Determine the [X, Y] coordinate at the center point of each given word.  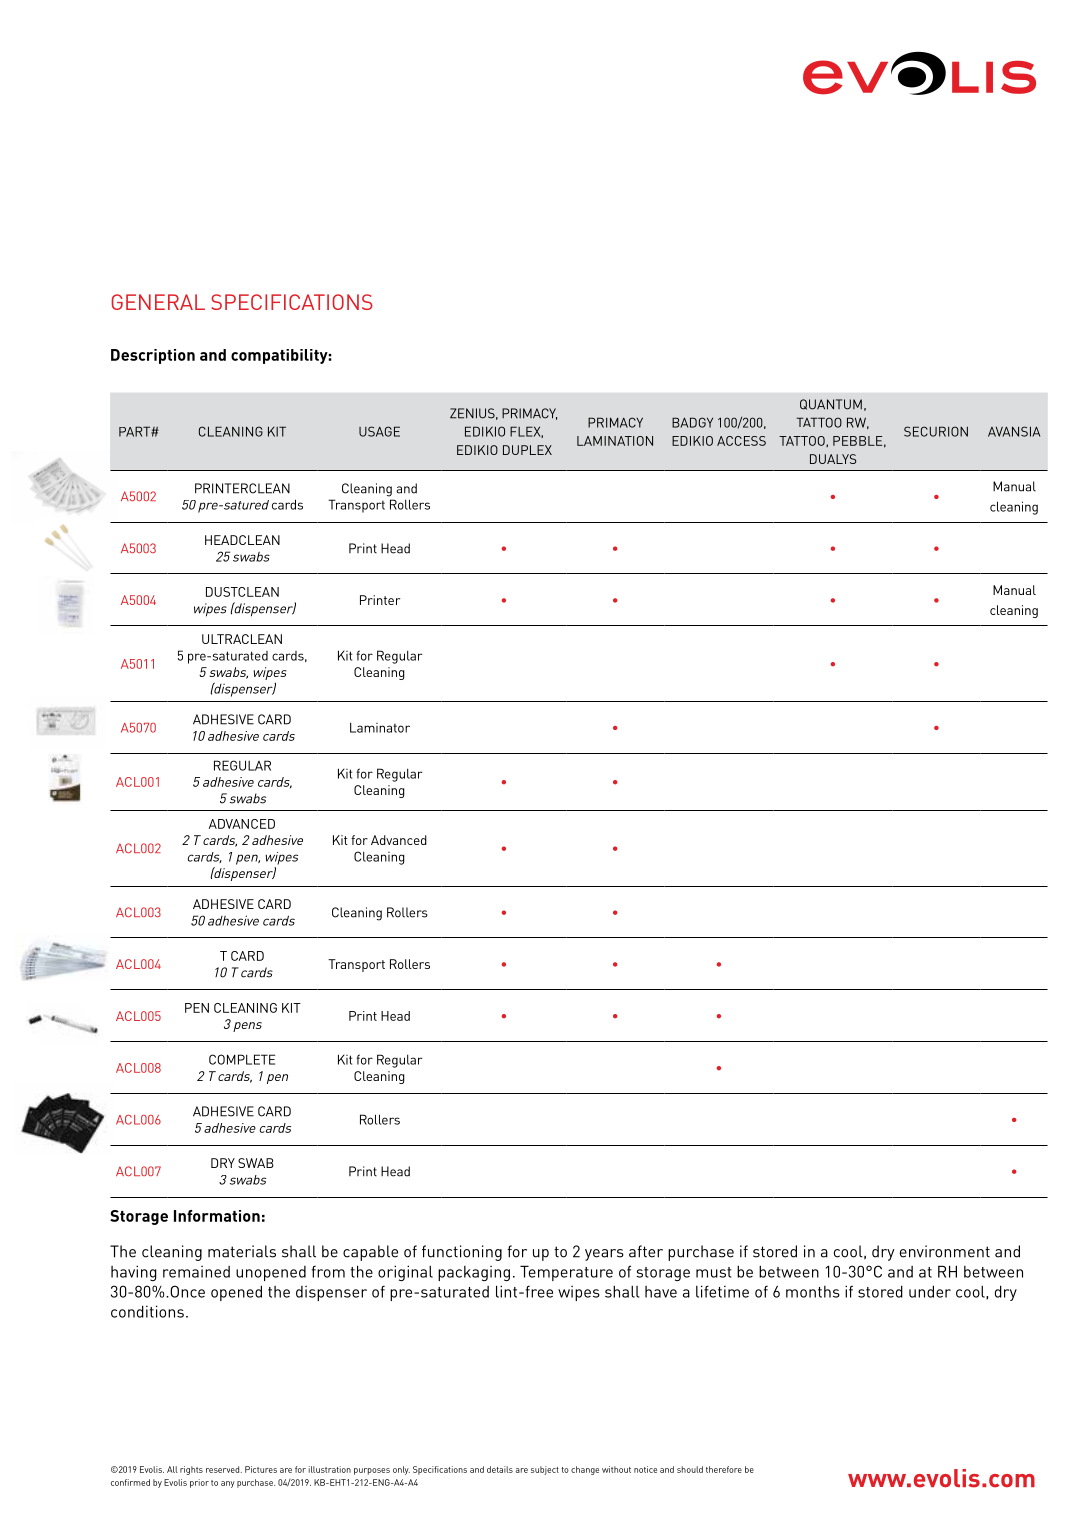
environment [945, 1251]
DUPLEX [527, 450]
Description [153, 356]
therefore [724, 1469]
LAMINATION [615, 441]
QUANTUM [831, 404]
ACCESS [741, 441]
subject [545, 1470]
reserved [224, 1469]
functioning [462, 1253]
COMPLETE [242, 1059]
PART [135, 431]
